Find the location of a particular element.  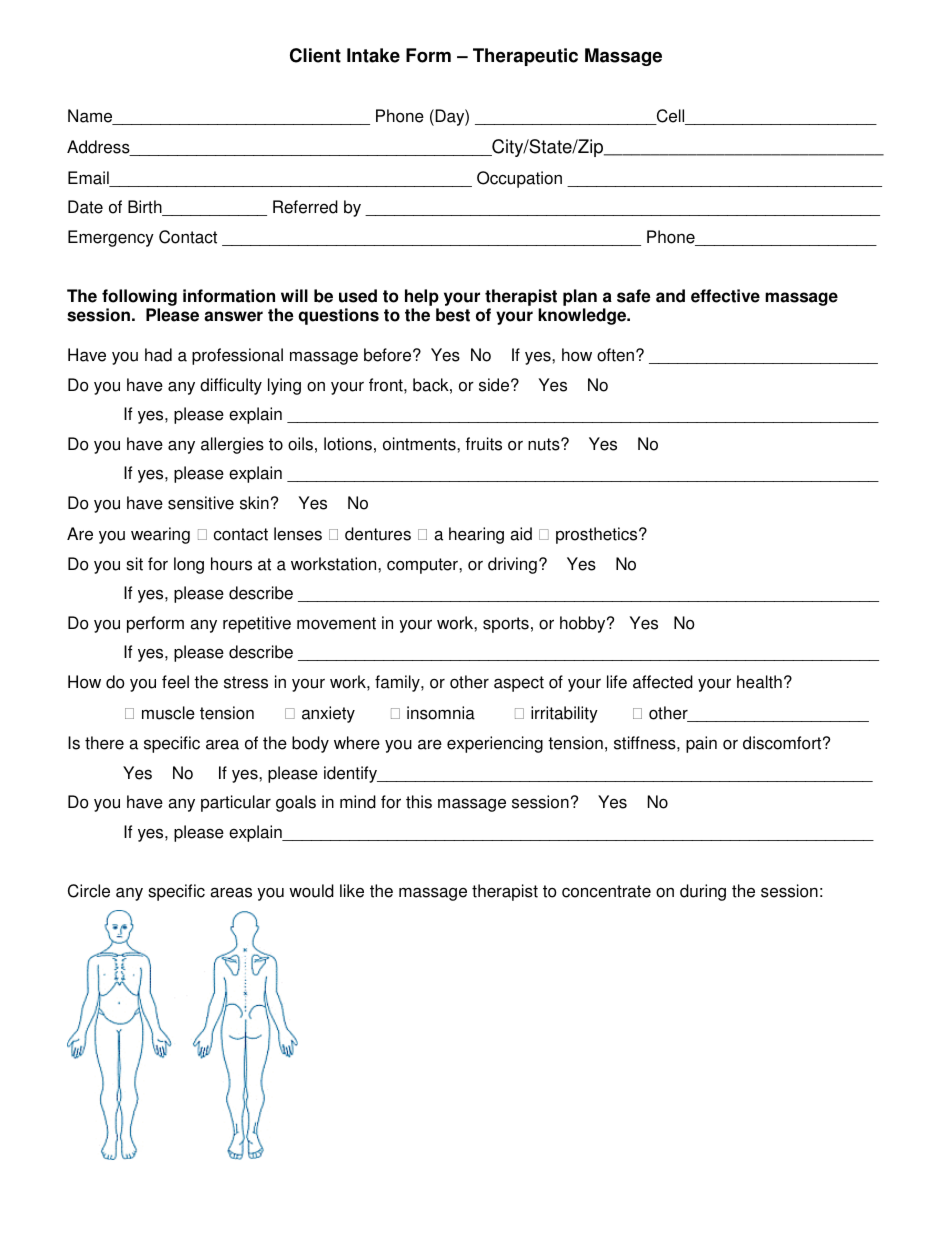

Circle is located at coordinates (89, 891).
